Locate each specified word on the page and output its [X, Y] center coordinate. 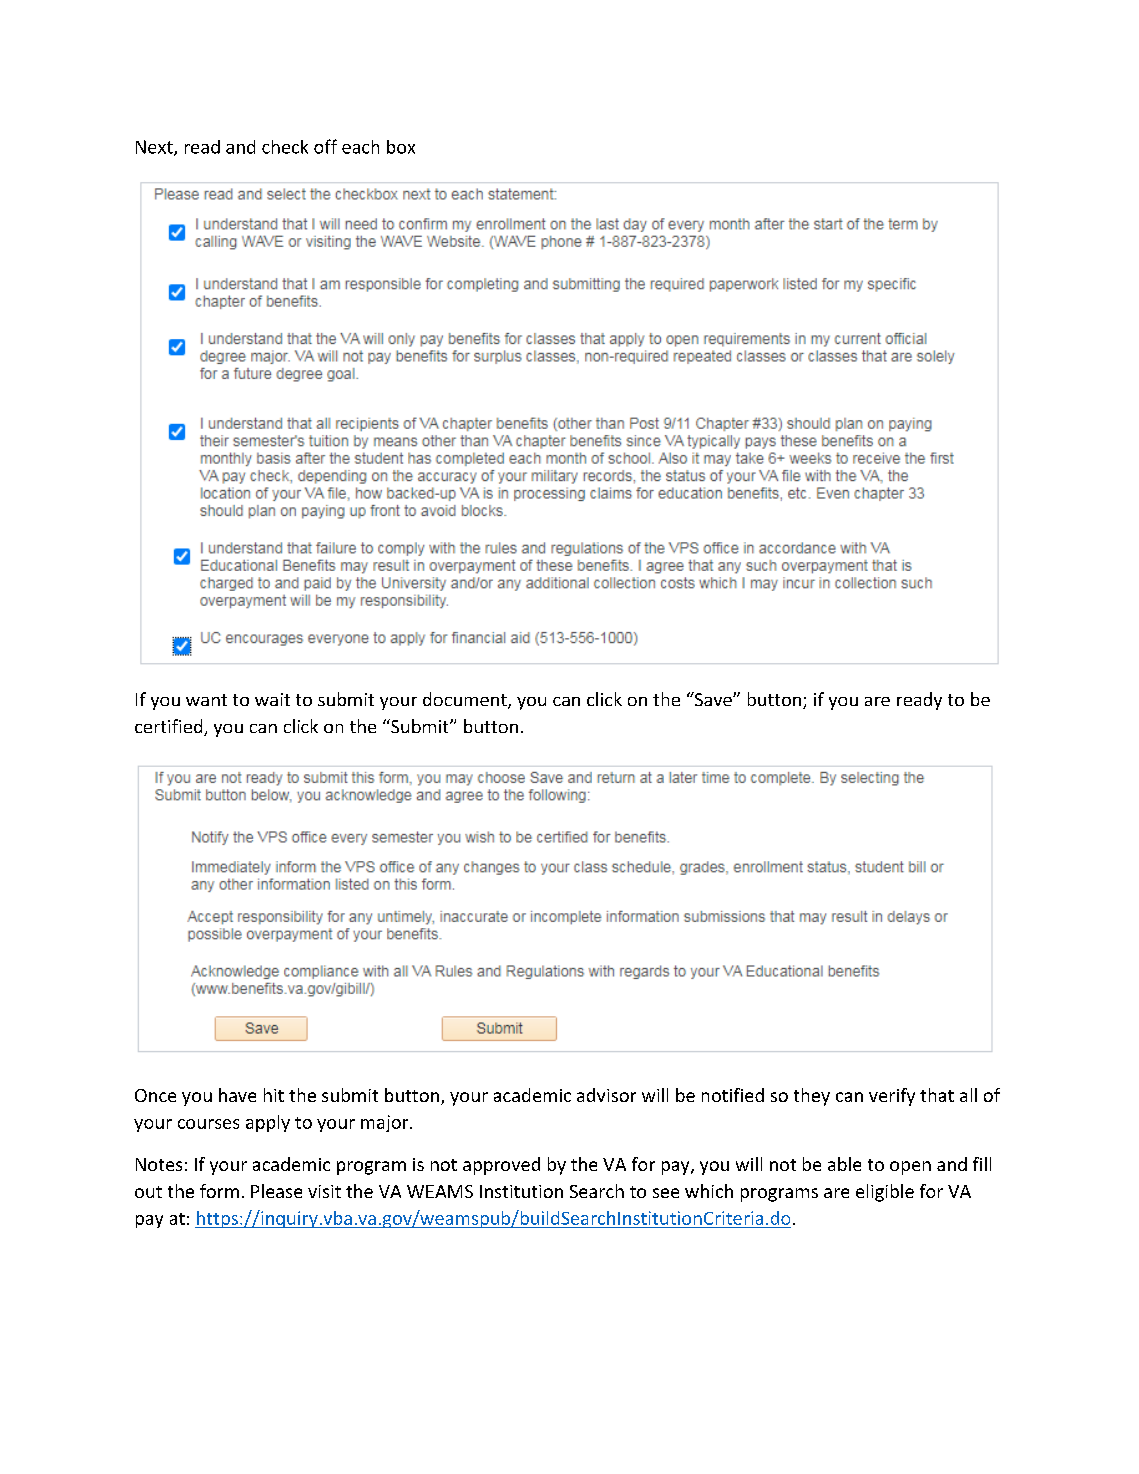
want [206, 700]
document [466, 700]
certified [170, 727]
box [401, 147]
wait [272, 699]
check [285, 147]
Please [276, 1191]
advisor [606, 1095]
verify [892, 1097]
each [360, 147]
